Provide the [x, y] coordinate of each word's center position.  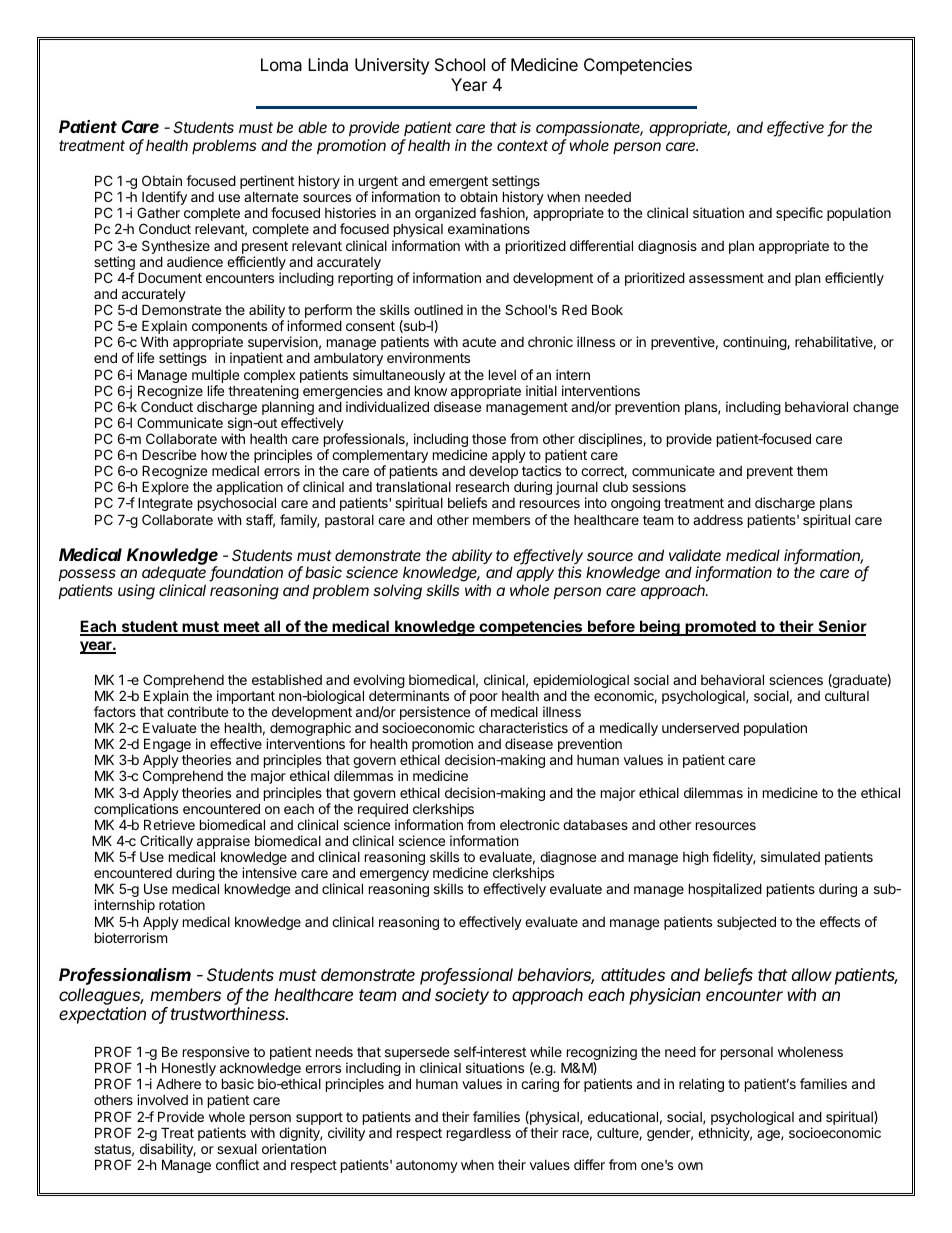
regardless [479, 1134]
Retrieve [169, 824]
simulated [790, 856]
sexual [237, 1149]
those [489, 439]
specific [799, 214]
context [522, 145]
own [690, 1166]
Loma [281, 64]
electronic [530, 824]
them [812, 471]
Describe [169, 454]
